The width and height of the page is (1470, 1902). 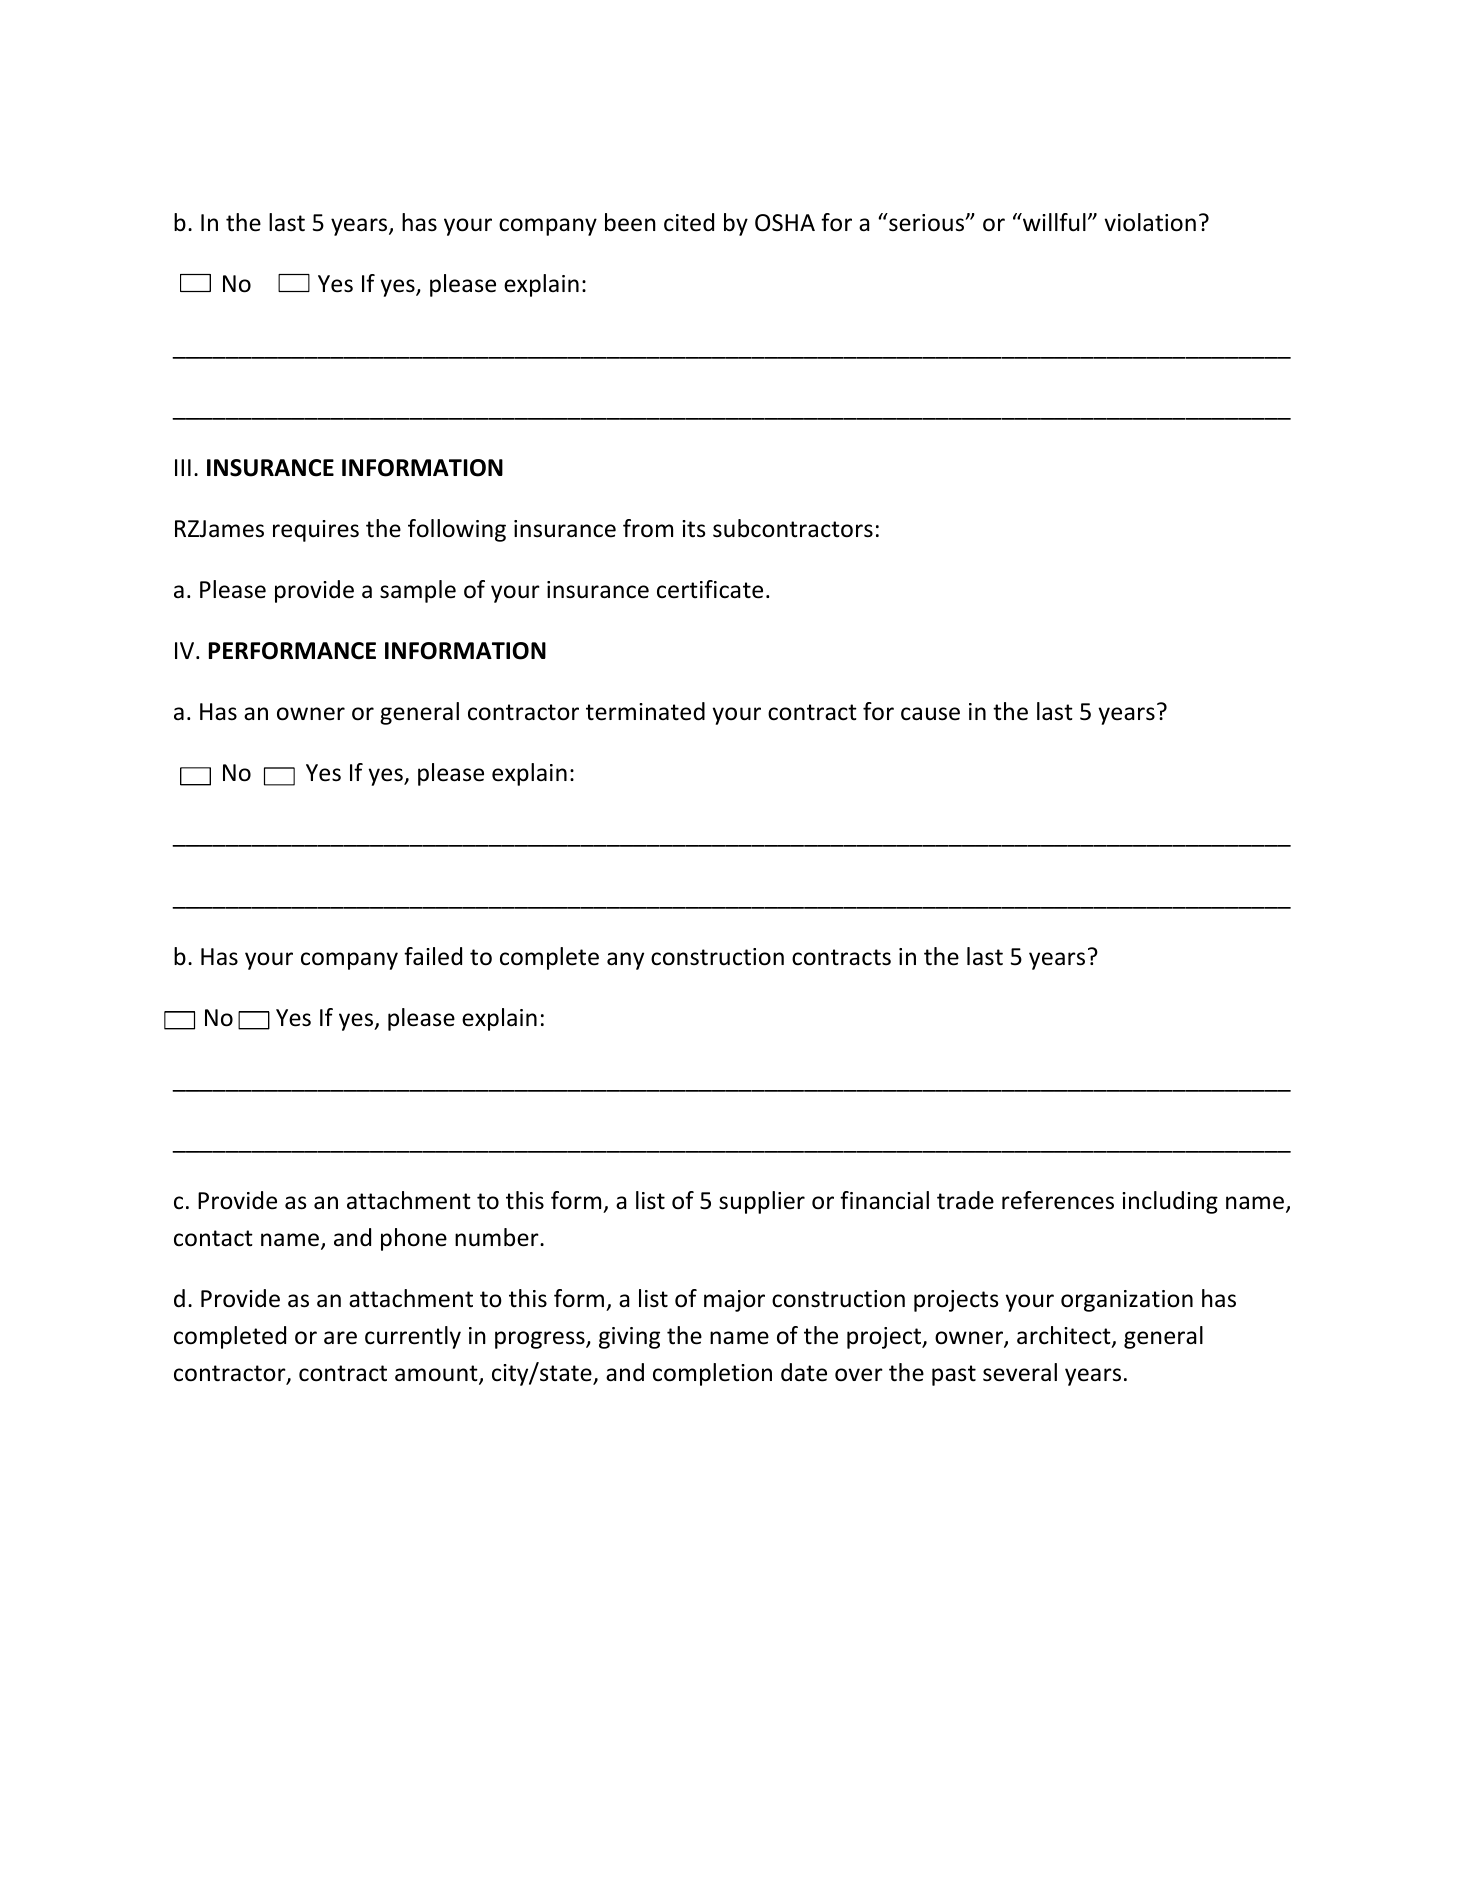 What do you see at coordinates (418, 591) in the page?
I see `sample` at bounding box center [418, 591].
